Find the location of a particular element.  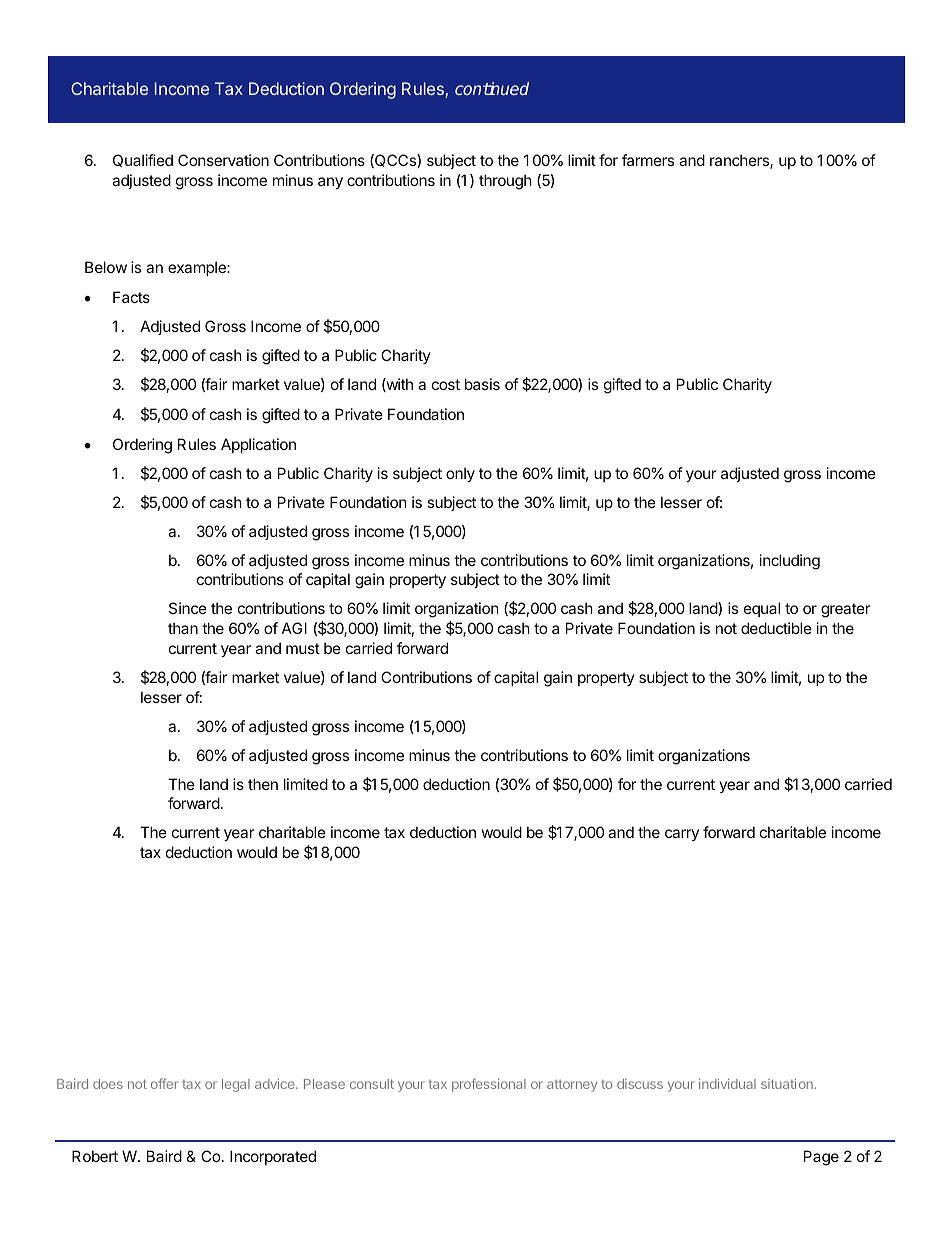

must is located at coordinates (303, 648).
